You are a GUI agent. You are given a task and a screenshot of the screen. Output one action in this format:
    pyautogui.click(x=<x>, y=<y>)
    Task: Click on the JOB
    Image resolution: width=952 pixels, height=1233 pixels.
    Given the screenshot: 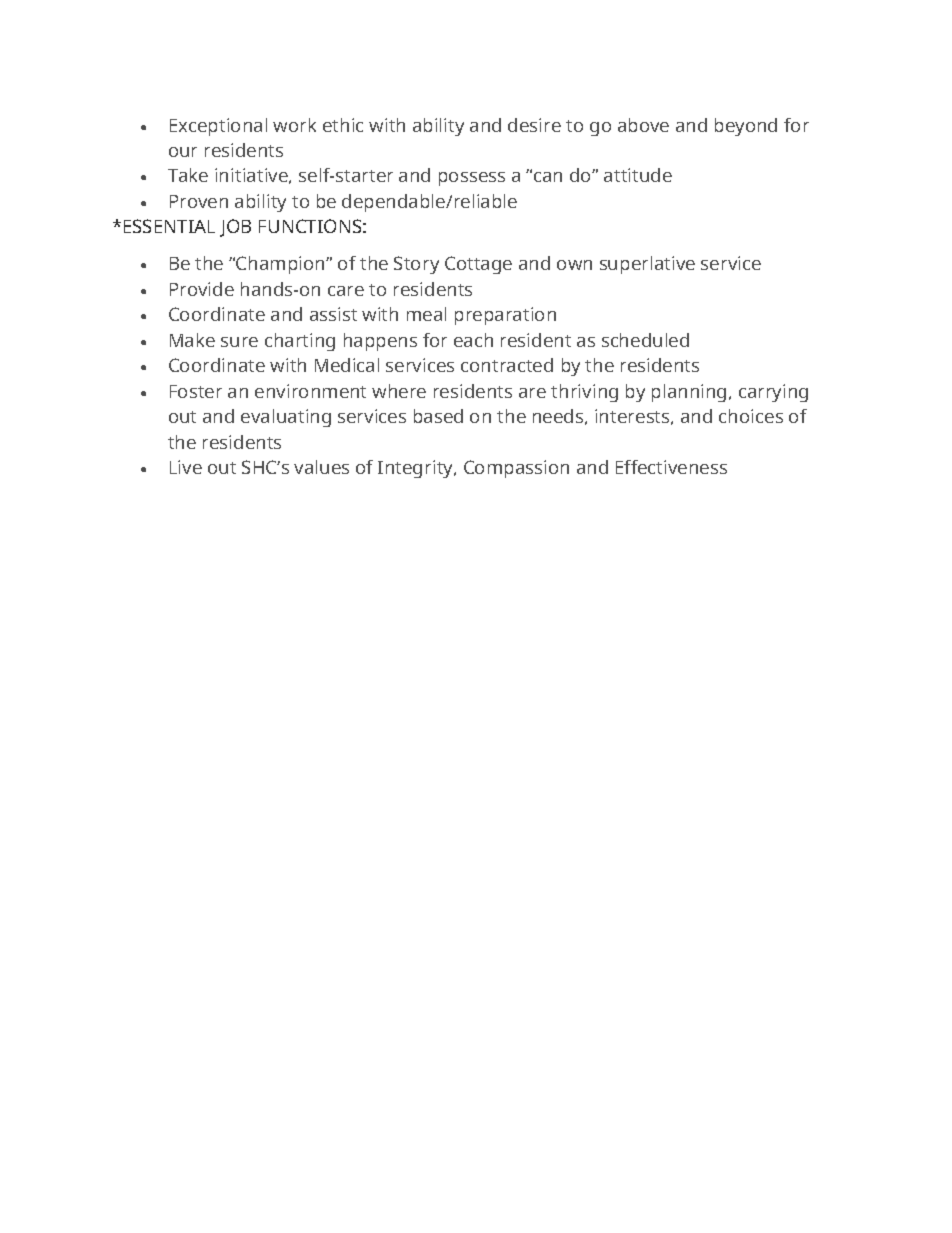 What is the action you would take?
    pyautogui.click(x=235, y=228)
